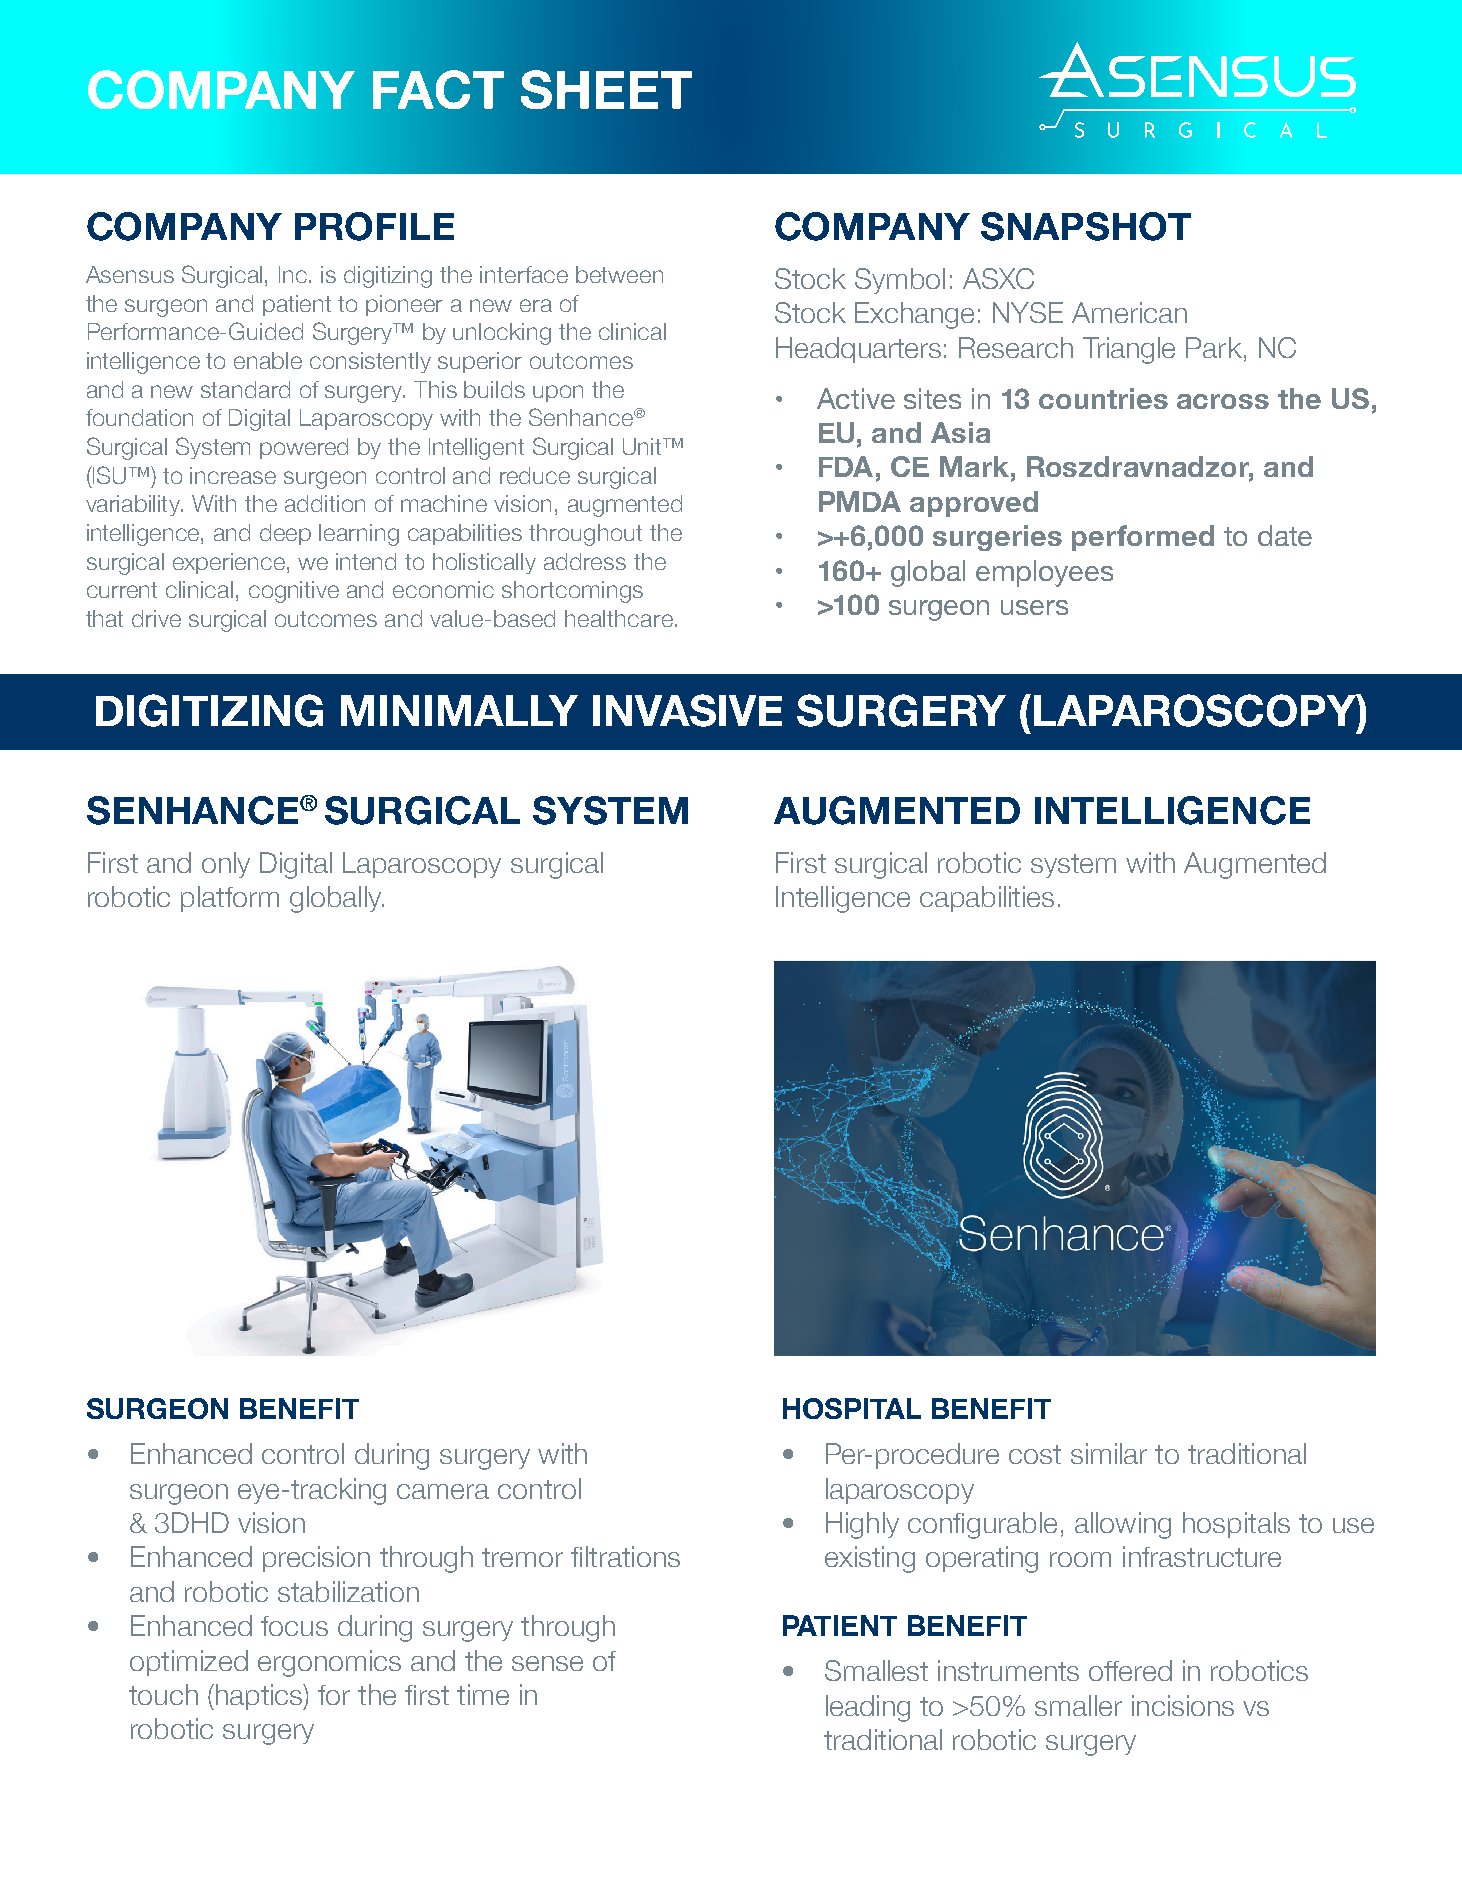 The width and height of the image is (1462, 1892). I want to click on Unit, so click(644, 446).
